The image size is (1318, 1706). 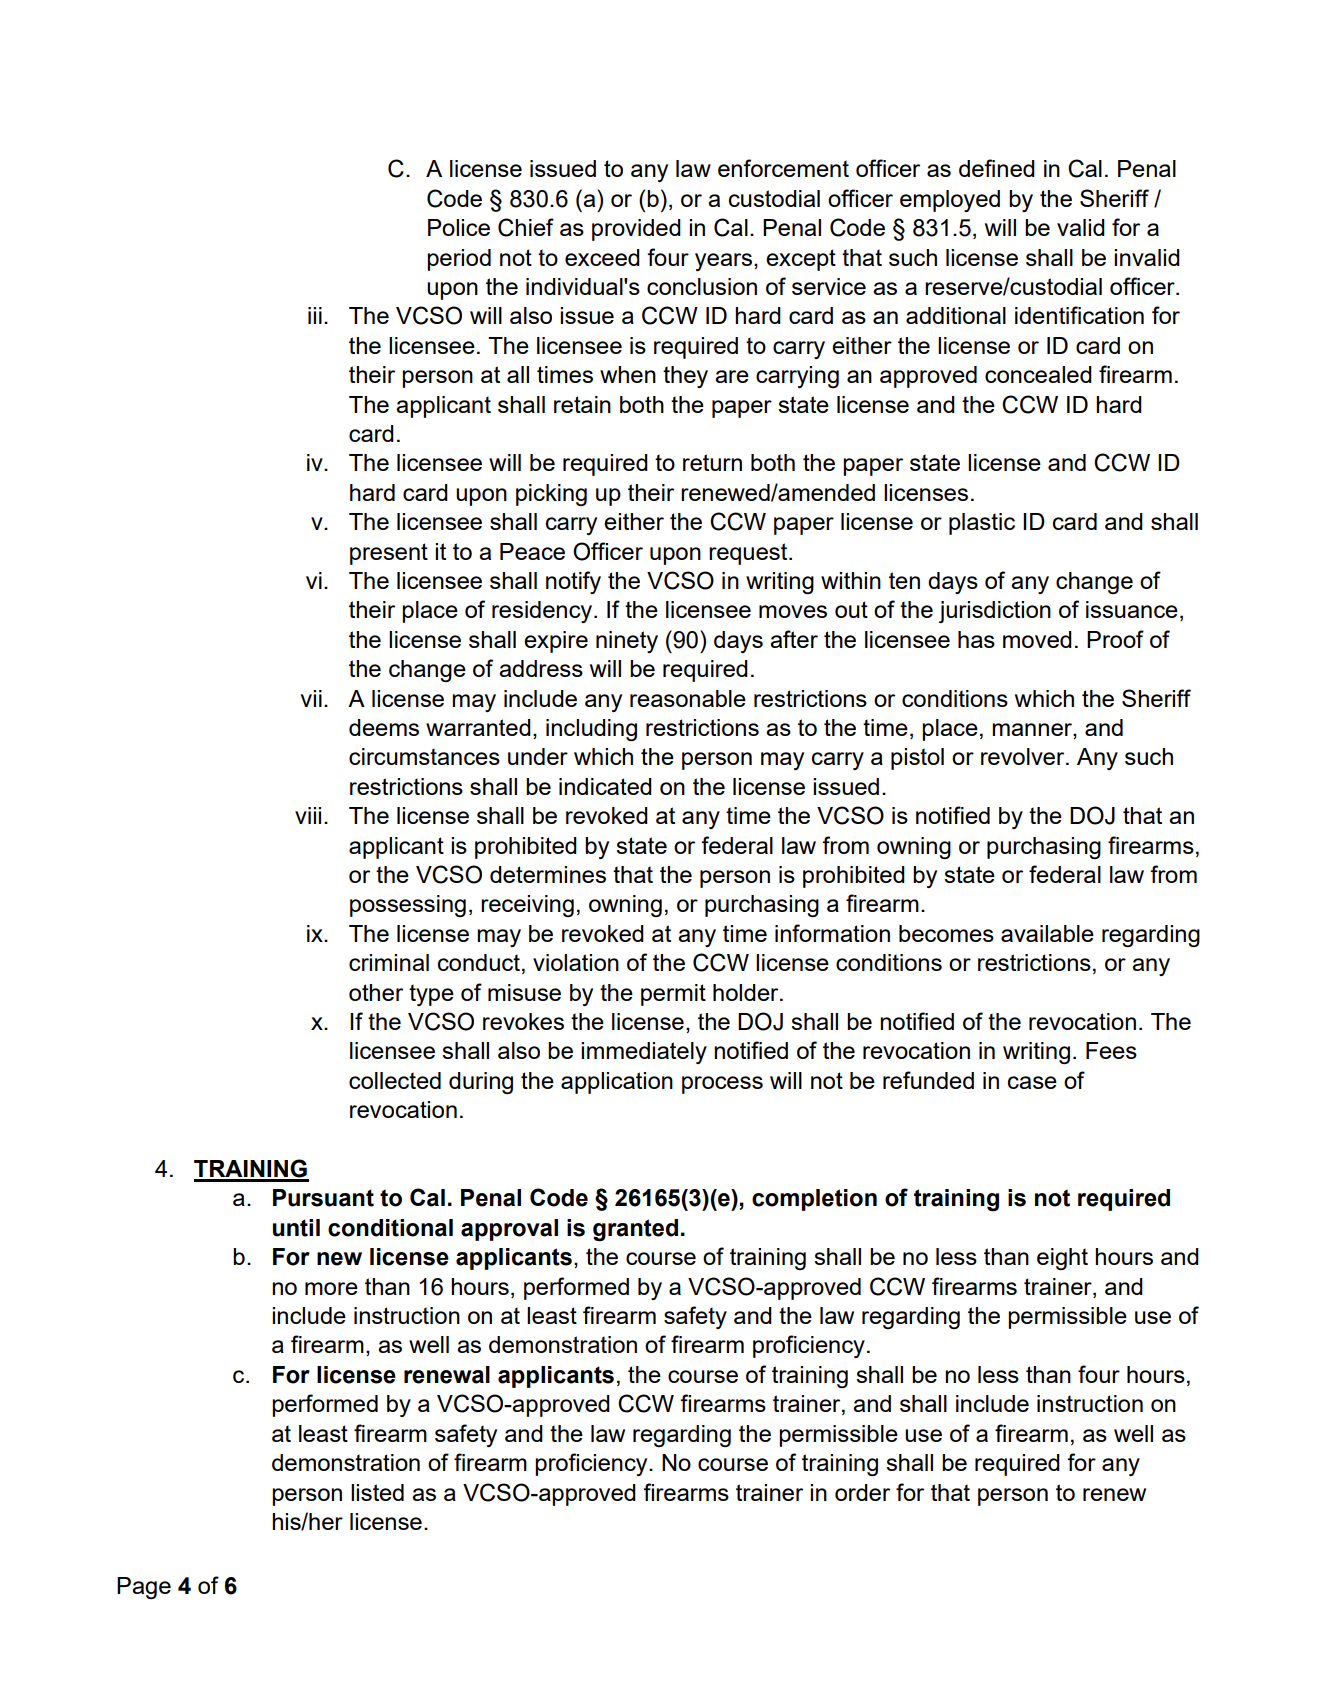 What do you see at coordinates (395, 1080) in the screenshot?
I see `collected` at bounding box center [395, 1080].
